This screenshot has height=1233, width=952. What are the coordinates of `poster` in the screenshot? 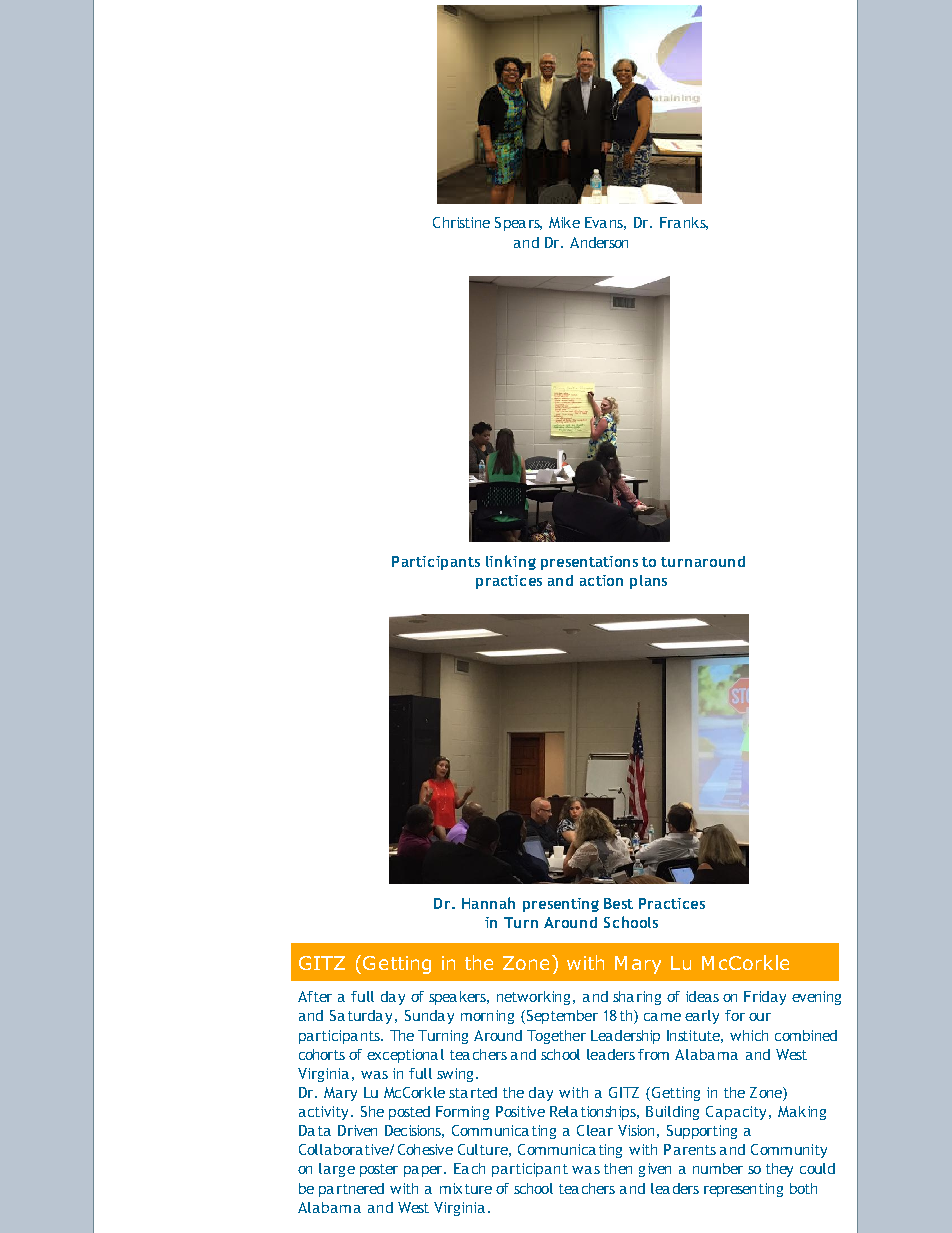 It's located at (379, 1170).
